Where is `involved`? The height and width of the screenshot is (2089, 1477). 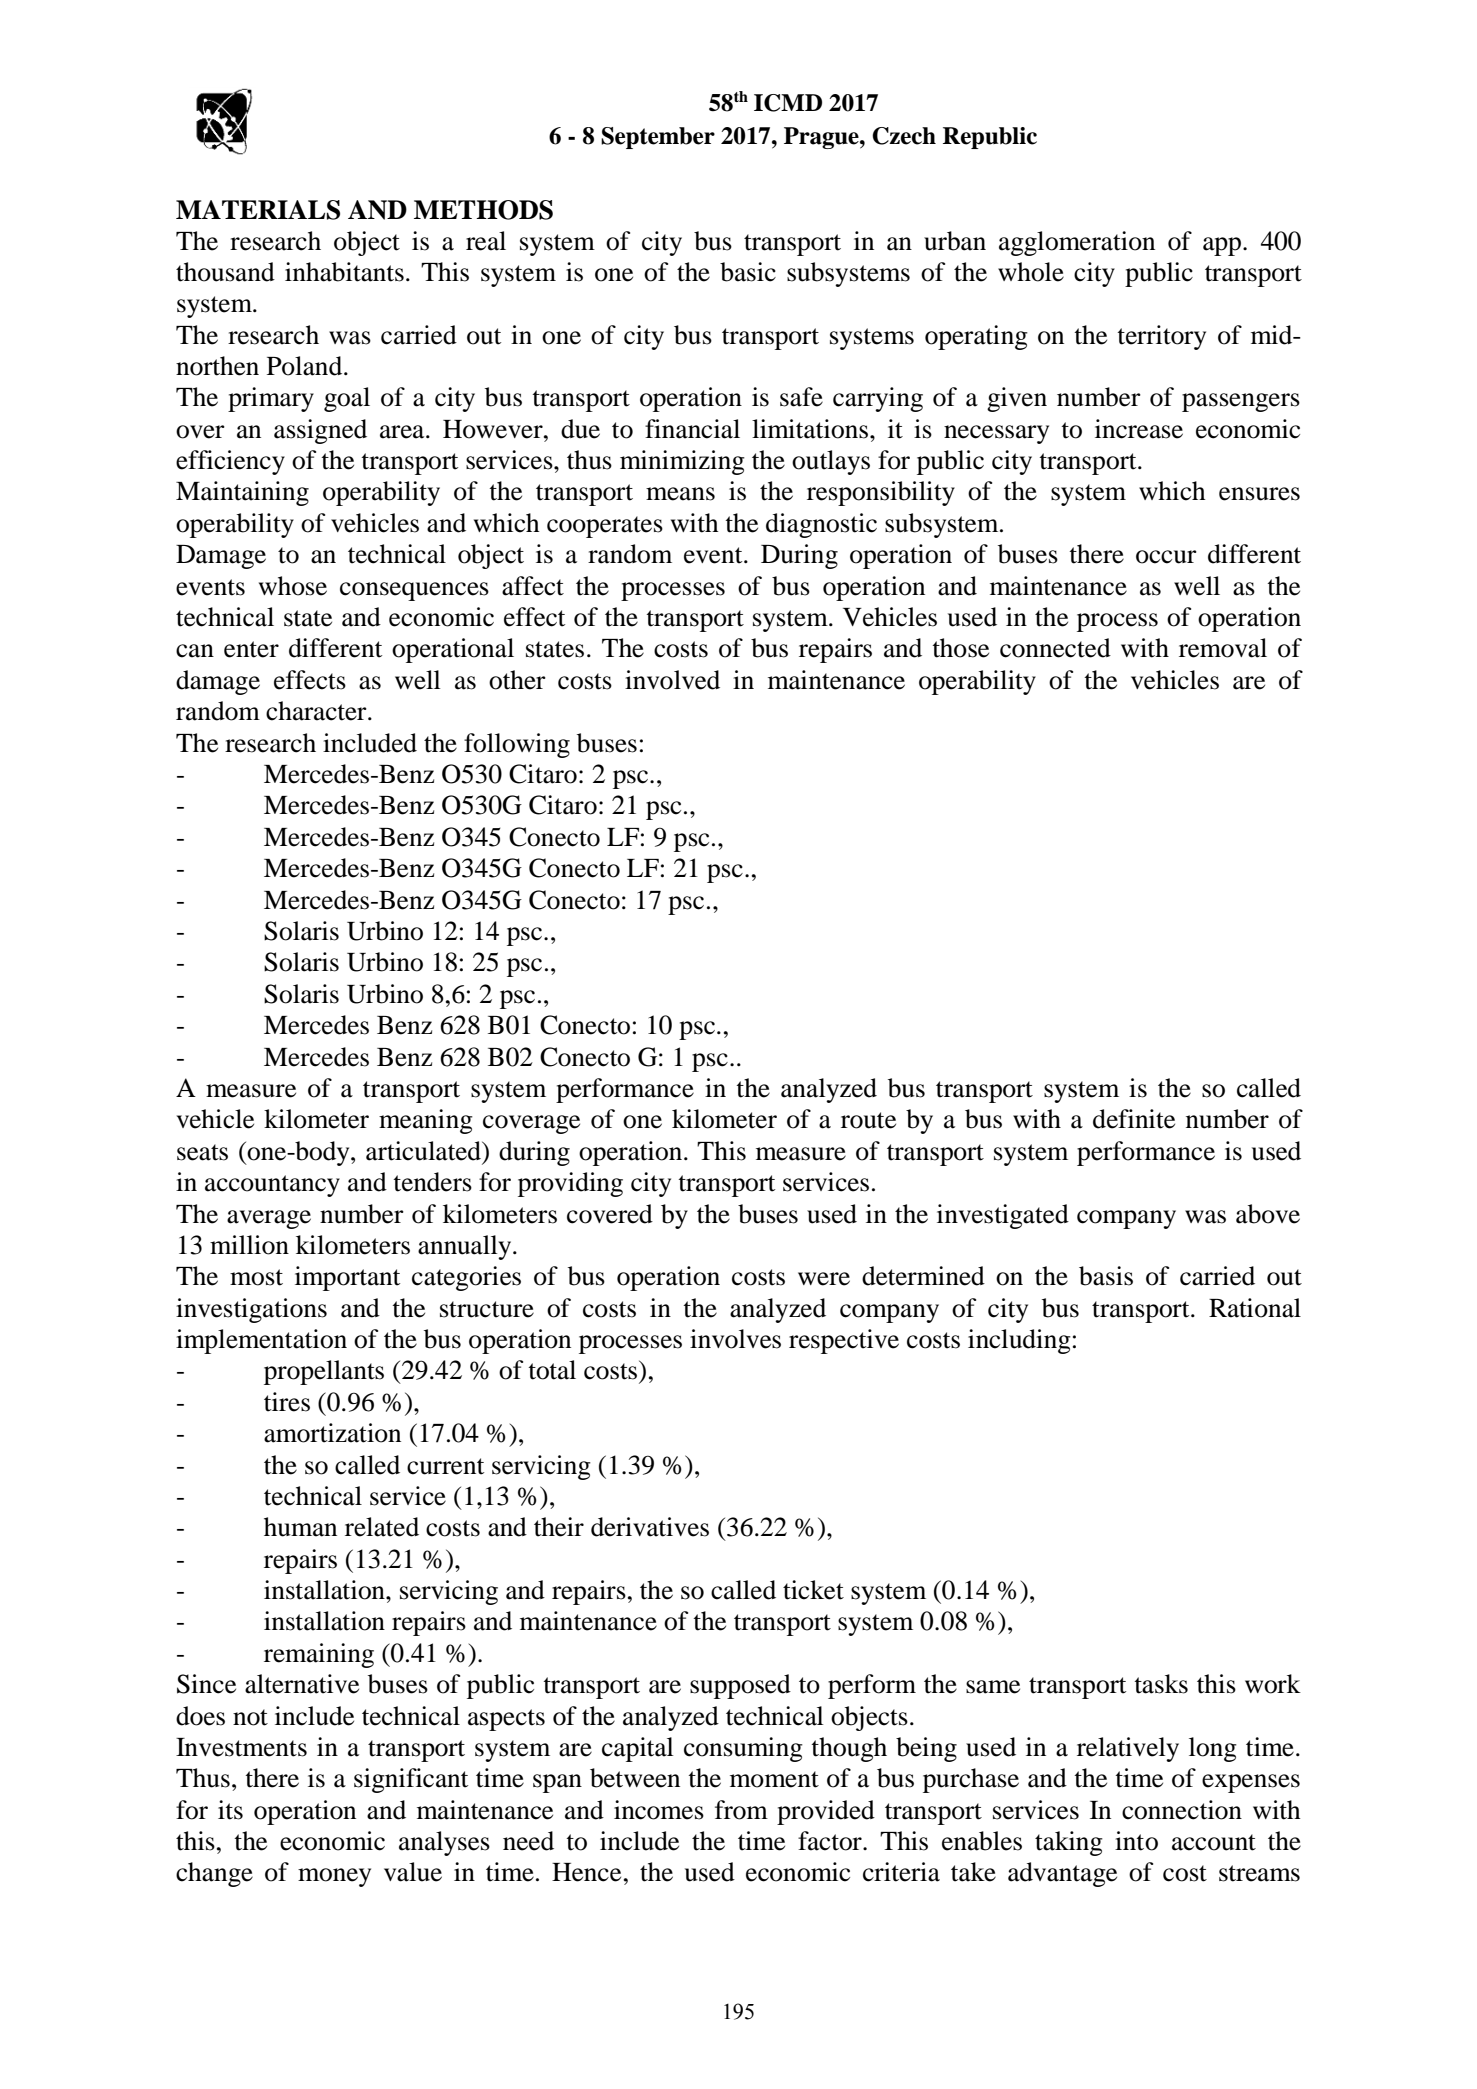
involved is located at coordinates (672, 680).
